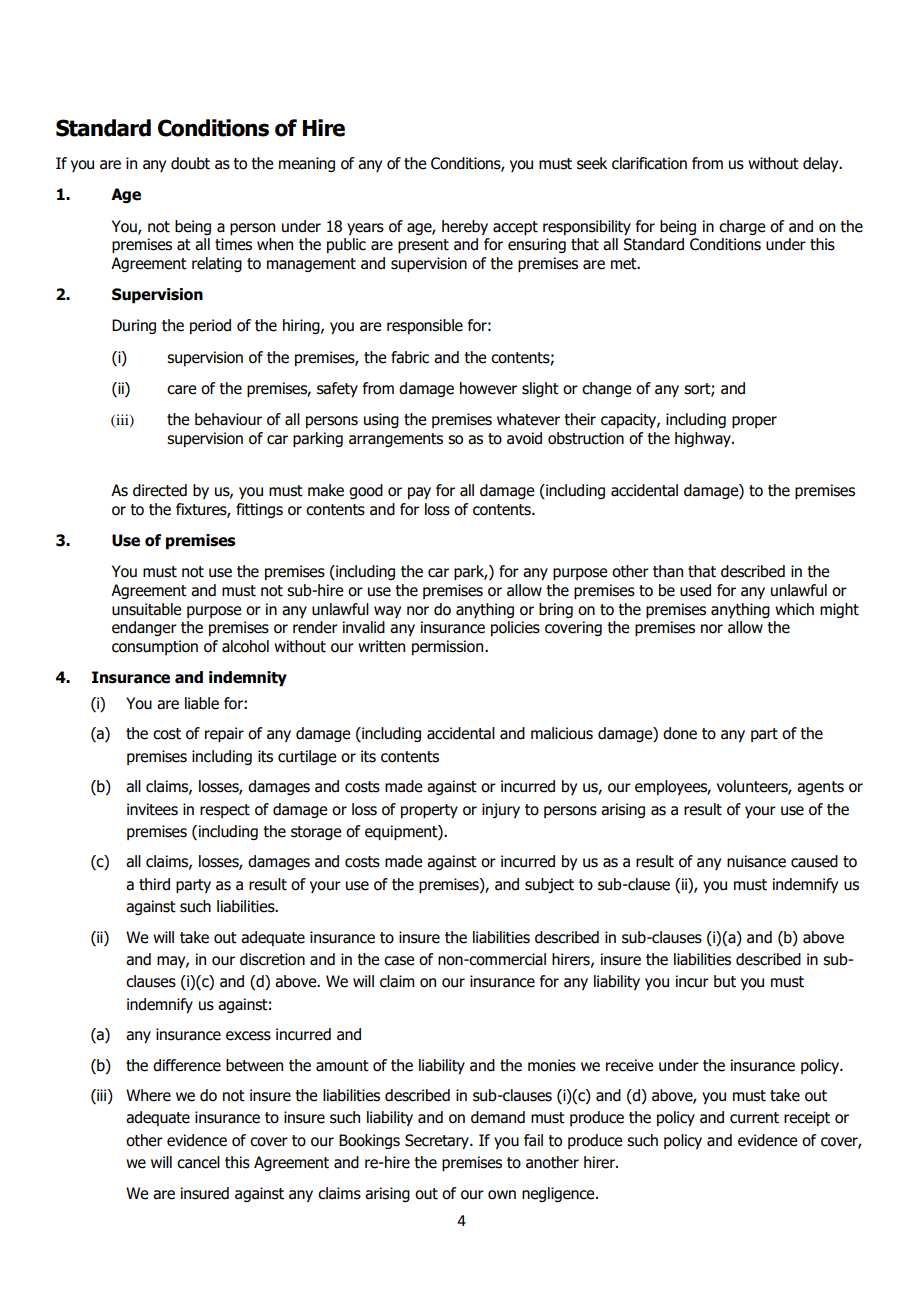 This screenshot has height=1307, width=924. I want to click on which, so click(794, 609).
